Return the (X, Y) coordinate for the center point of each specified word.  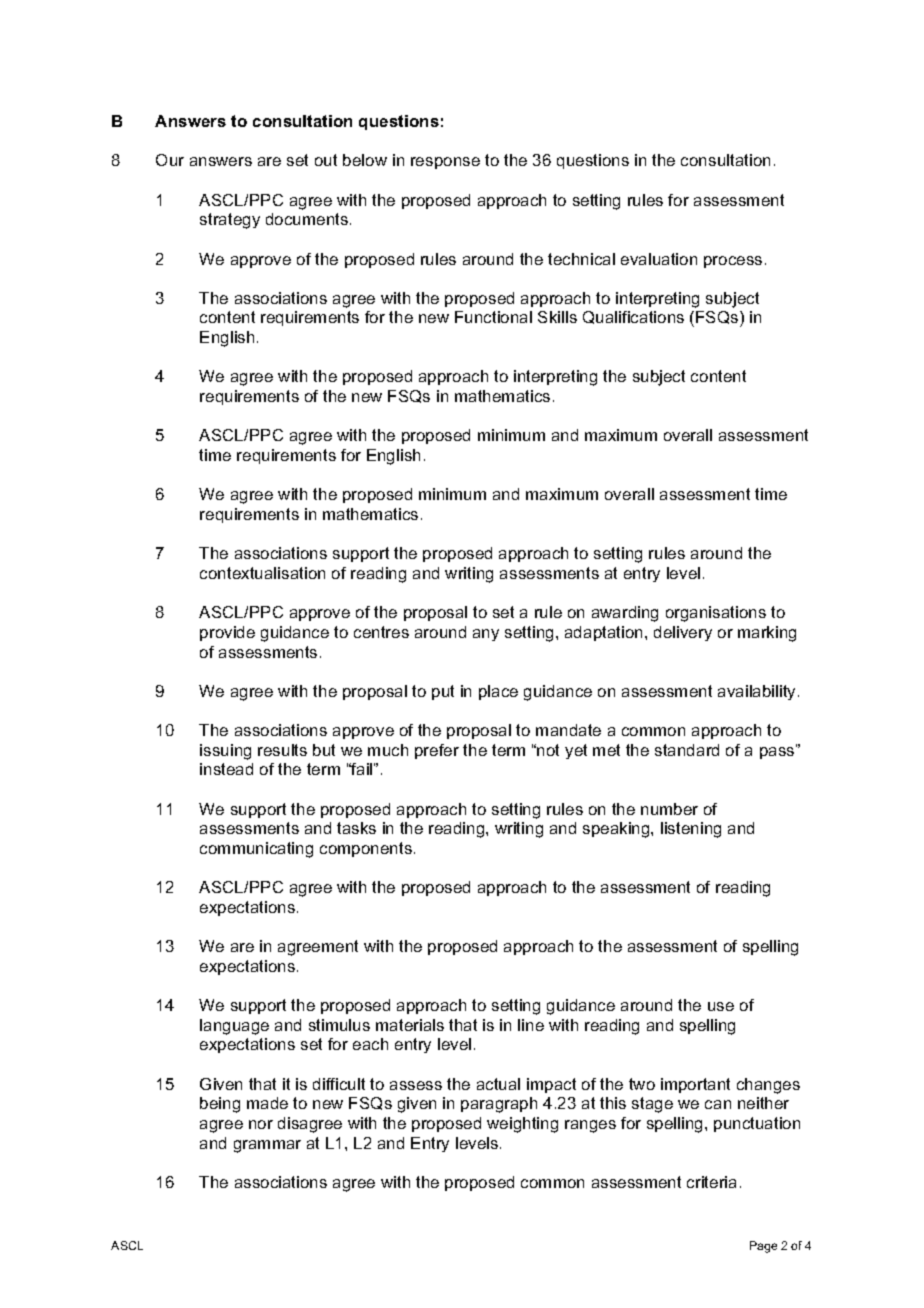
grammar (267, 1146)
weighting (522, 1125)
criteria (711, 1182)
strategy (230, 221)
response (445, 163)
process (733, 262)
